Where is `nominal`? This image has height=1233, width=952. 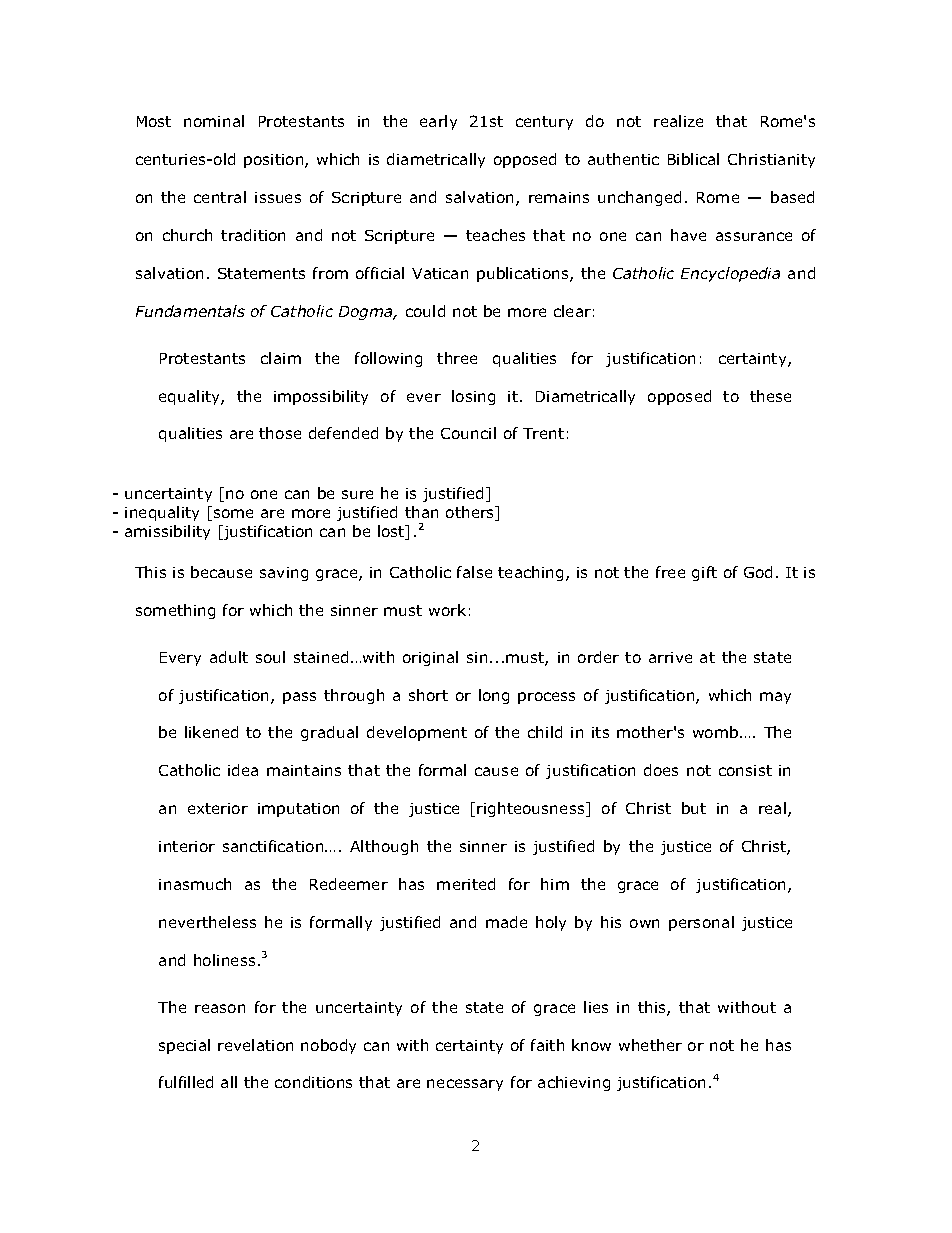
nominal is located at coordinates (214, 121).
